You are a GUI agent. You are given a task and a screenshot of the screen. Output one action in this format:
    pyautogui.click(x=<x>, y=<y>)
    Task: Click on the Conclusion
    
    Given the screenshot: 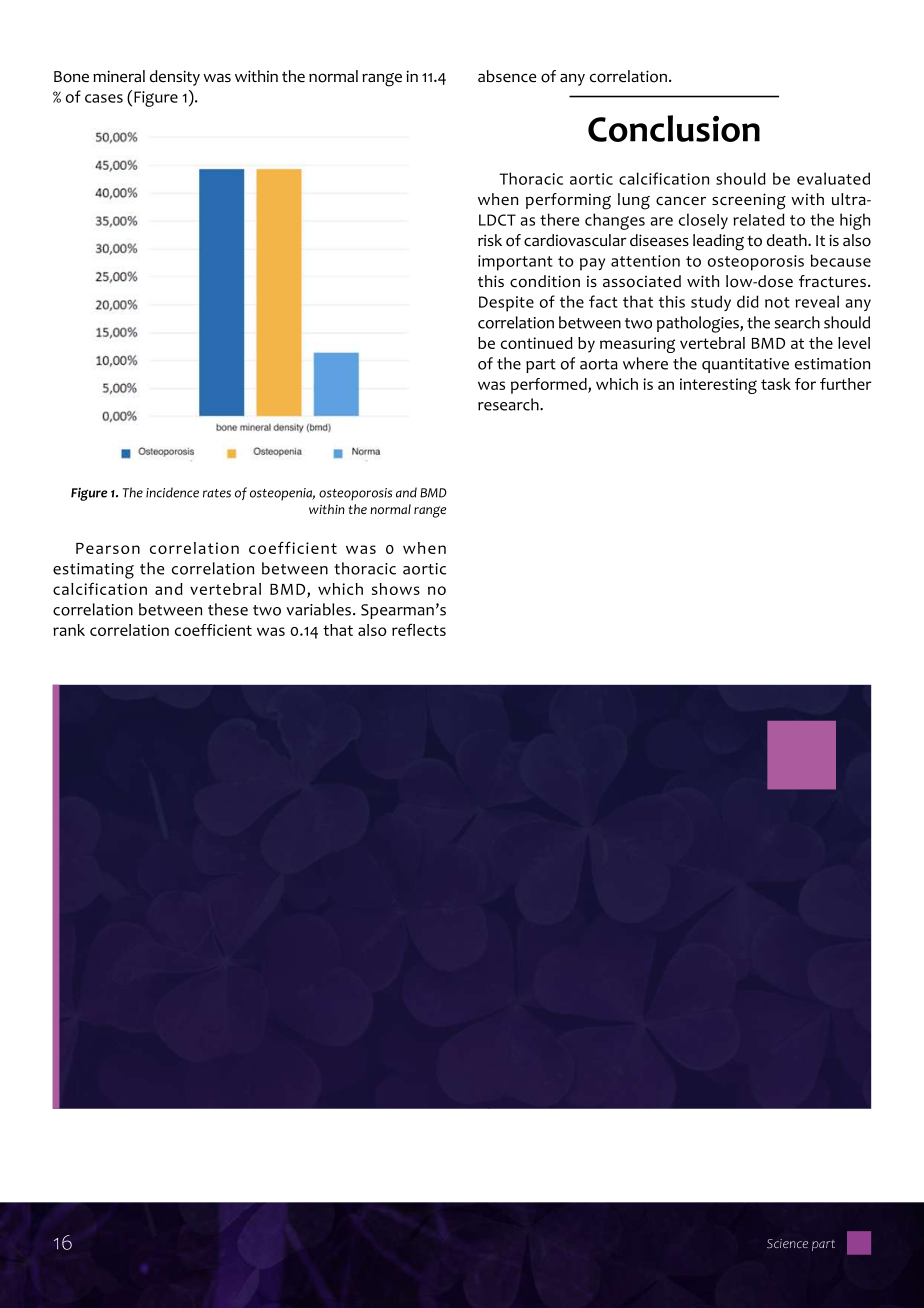 What is the action you would take?
    pyautogui.click(x=674, y=128)
